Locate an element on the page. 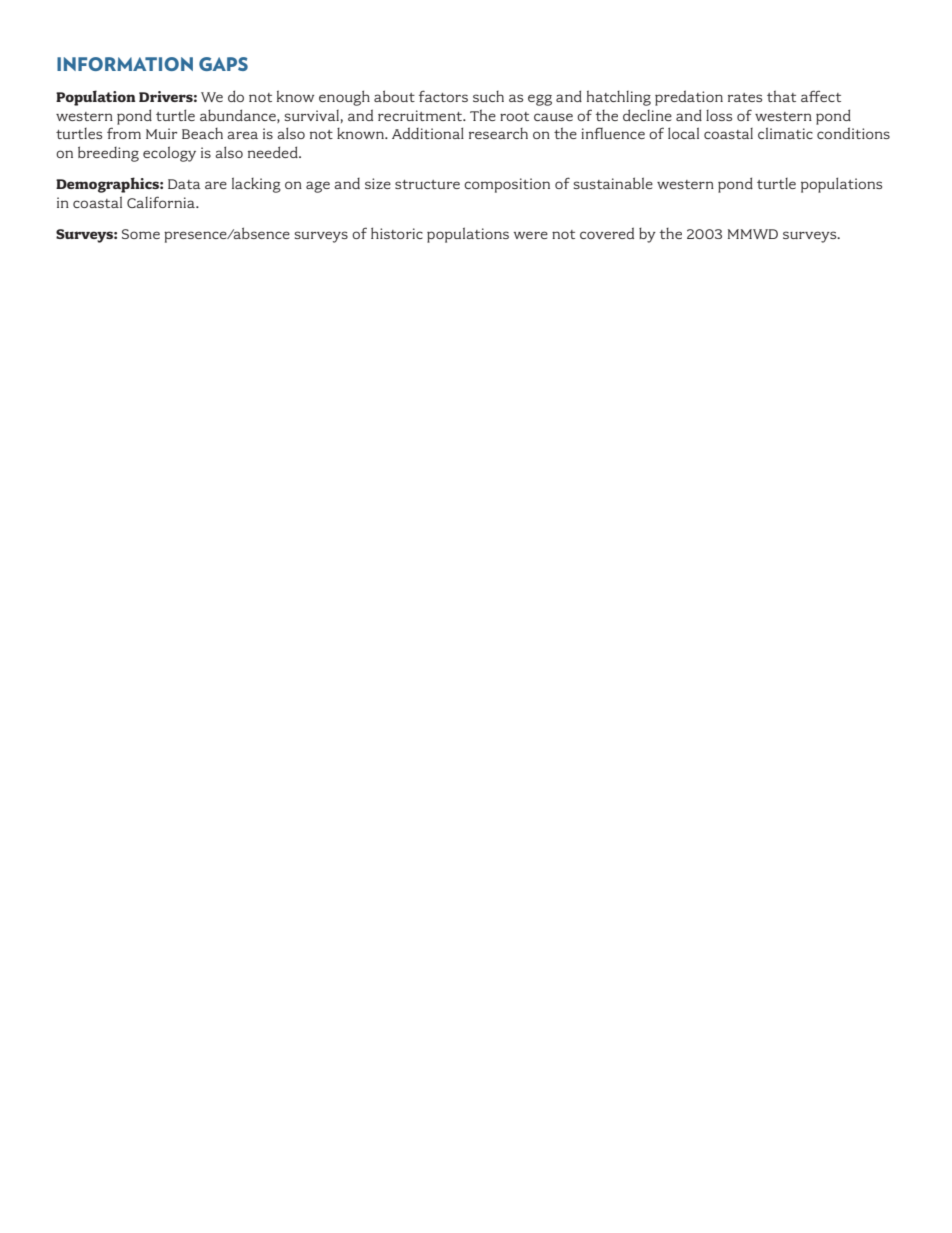 The width and height of the image is (952, 1233). GAPS is located at coordinates (223, 64).
